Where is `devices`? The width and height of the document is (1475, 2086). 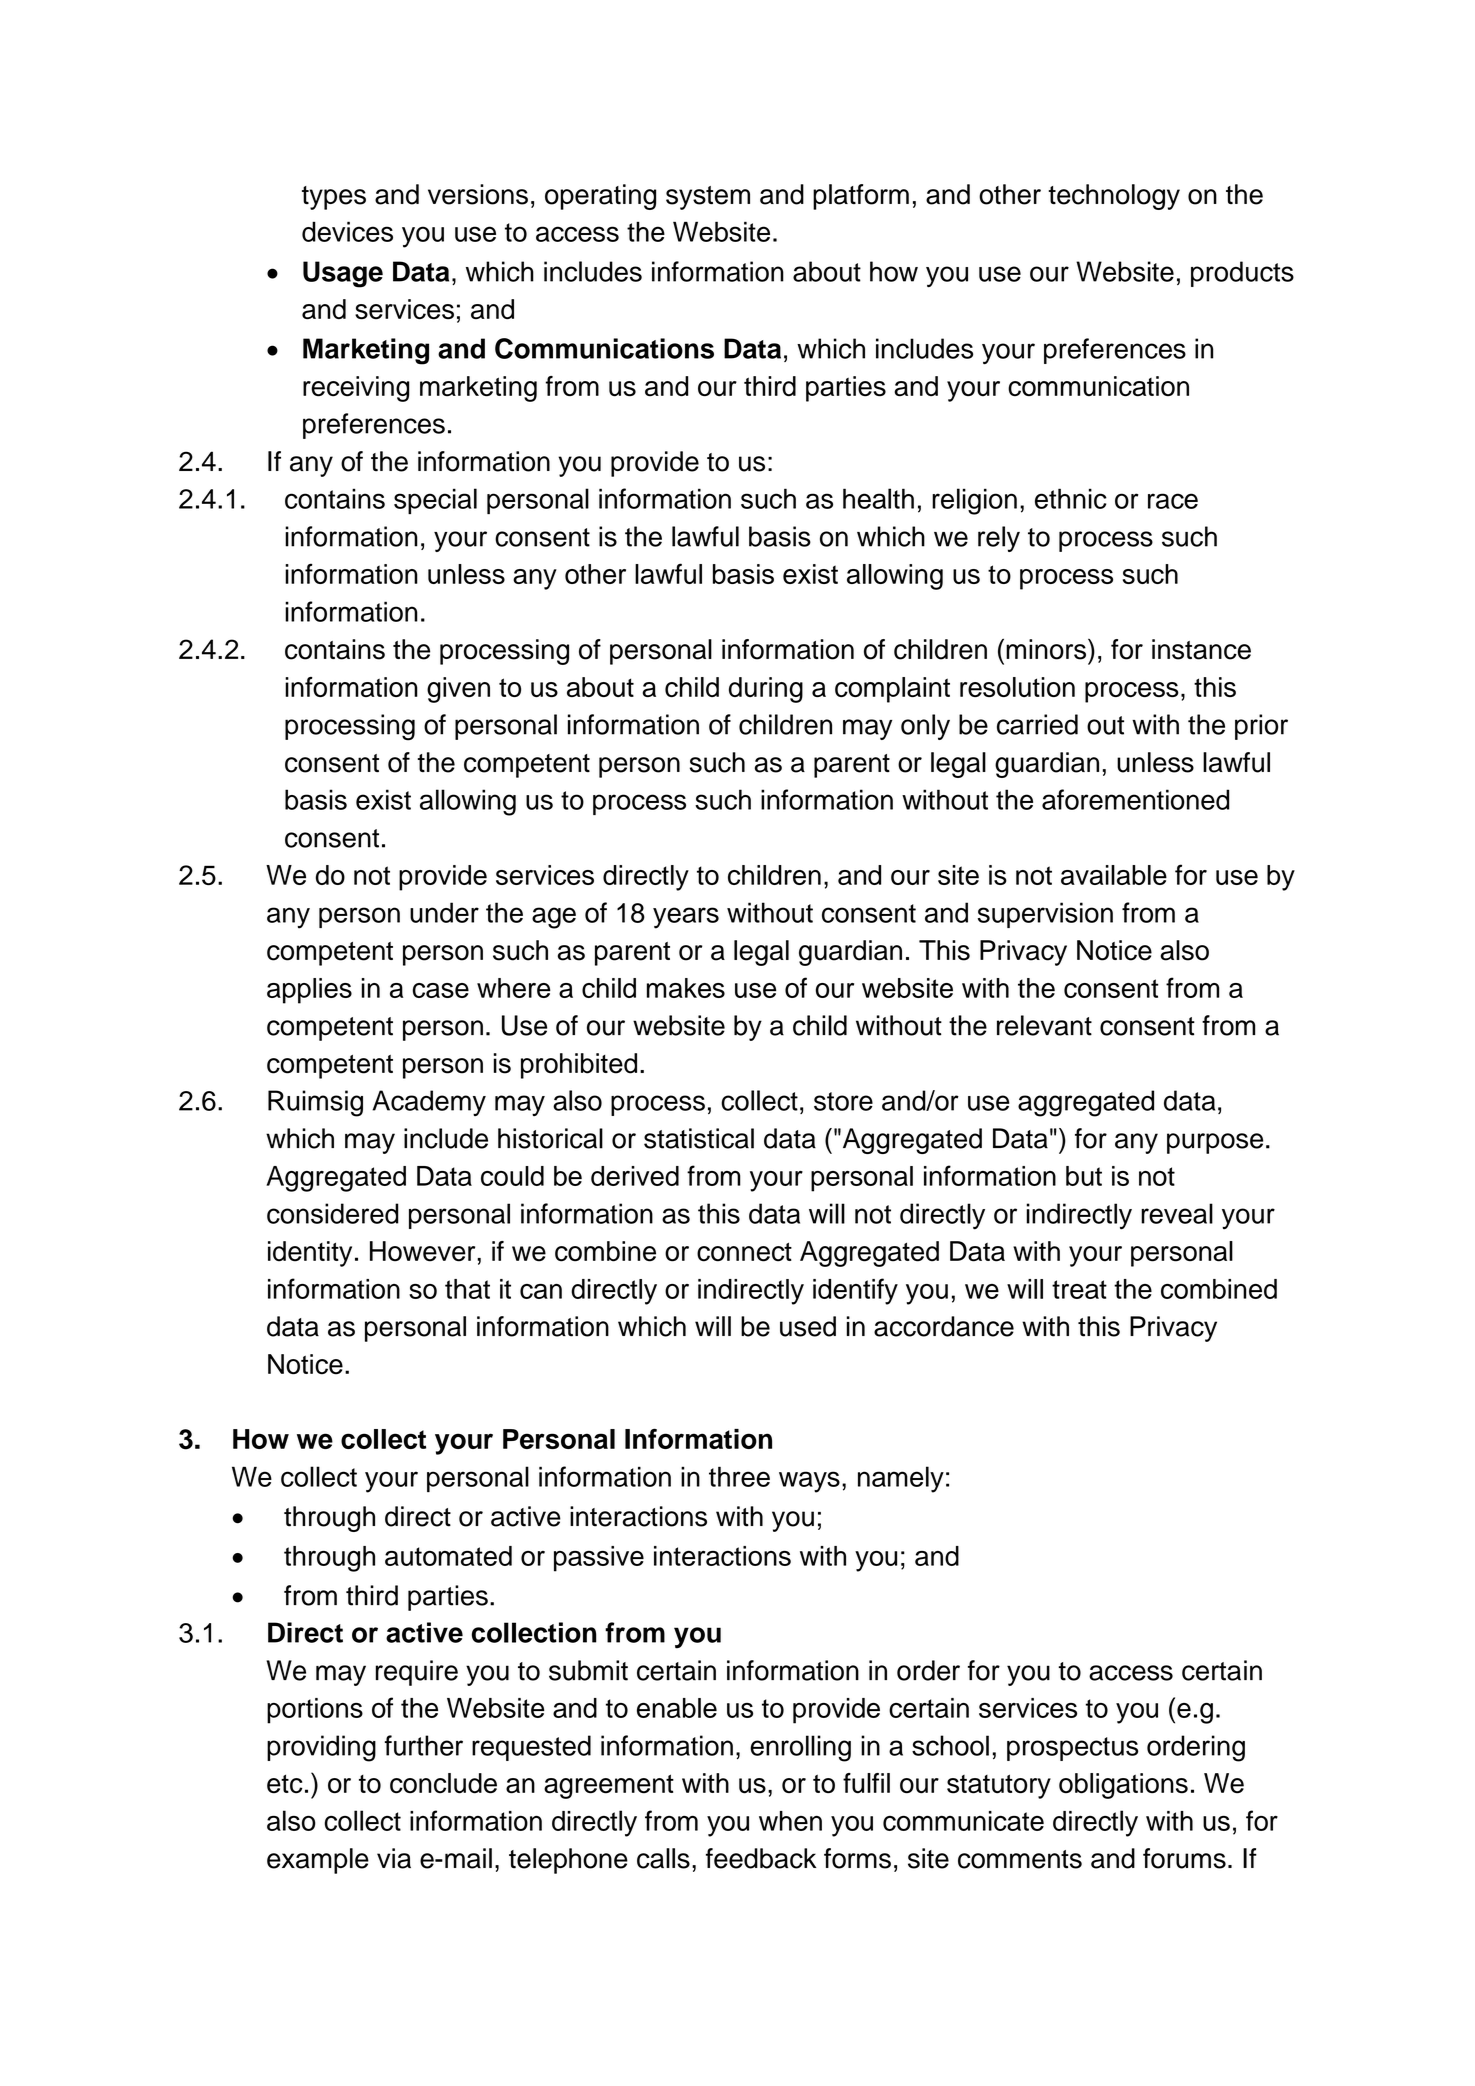
devices is located at coordinates (347, 231).
